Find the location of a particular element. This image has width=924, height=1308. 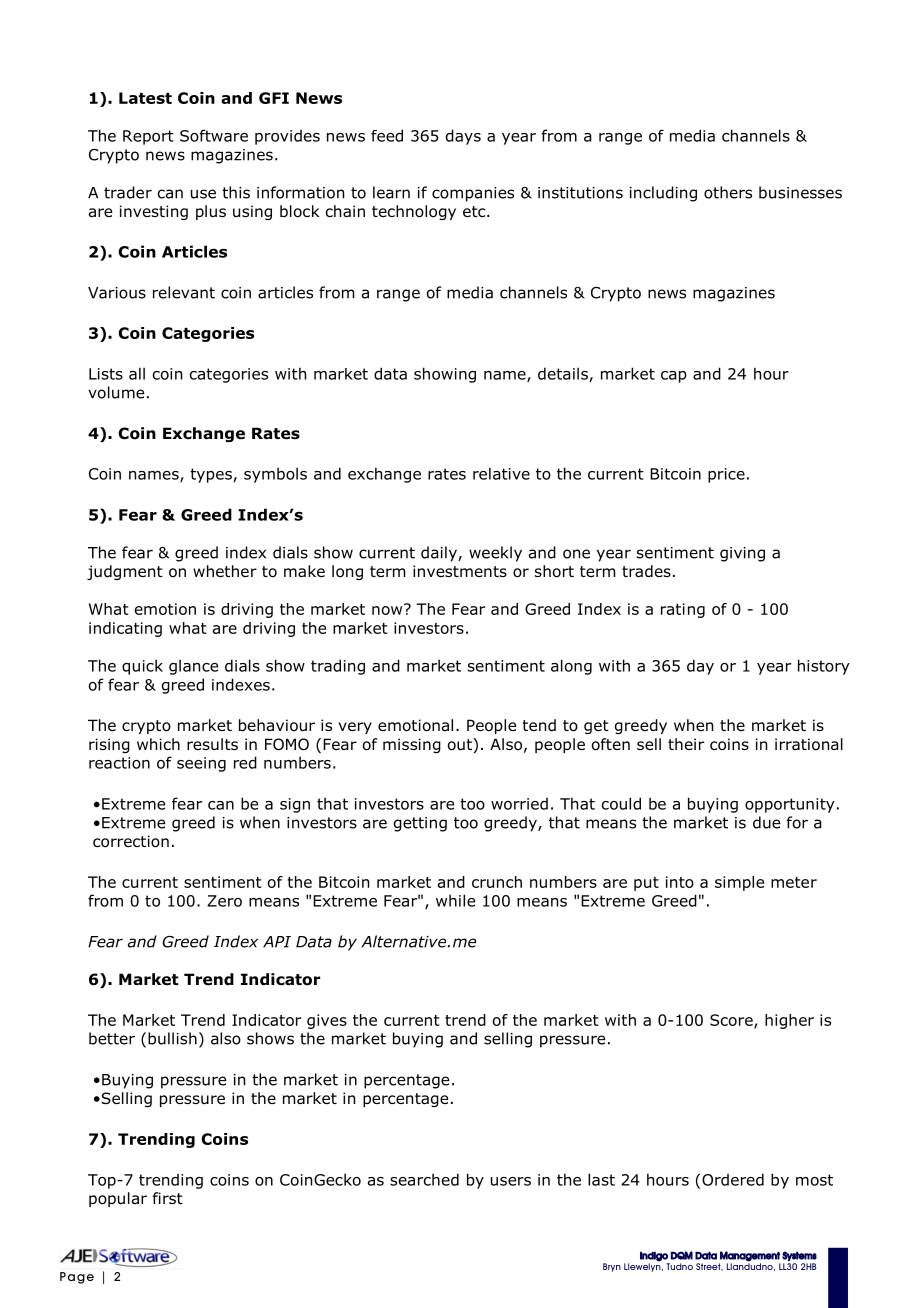

Report is located at coordinates (148, 137).
